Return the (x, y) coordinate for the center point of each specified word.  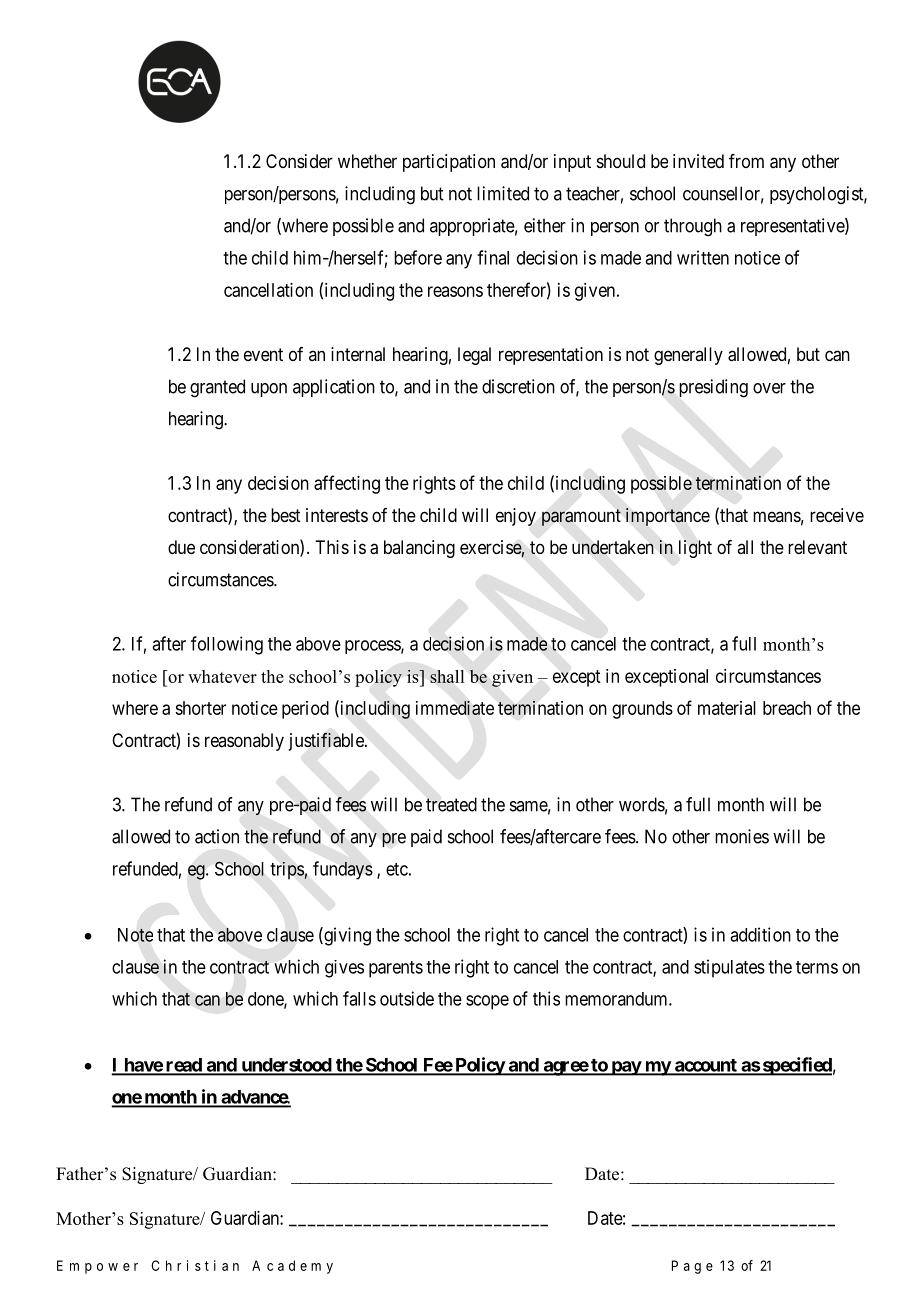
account (705, 1066)
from (746, 161)
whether (367, 161)
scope (487, 1002)
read (184, 1066)
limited (503, 193)
